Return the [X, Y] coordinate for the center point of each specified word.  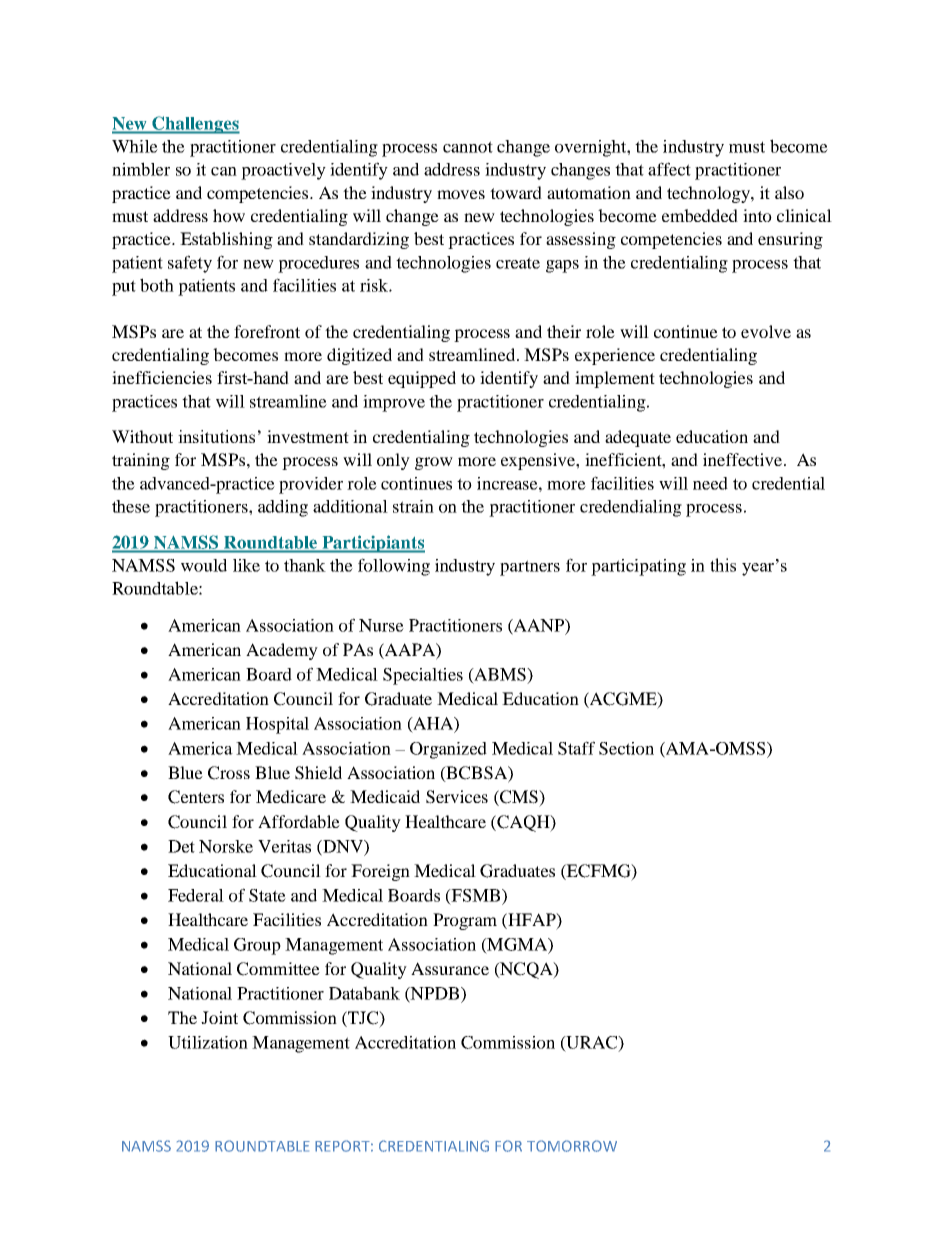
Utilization [208, 1042]
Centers [196, 797]
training [141, 461]
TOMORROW [572, 1146]
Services [457, 797]
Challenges [195, 125]
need [710, 483]
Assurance [450, 968]
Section [626, 748]
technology [709, 194]
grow [434, 463]
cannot [468, 147]
